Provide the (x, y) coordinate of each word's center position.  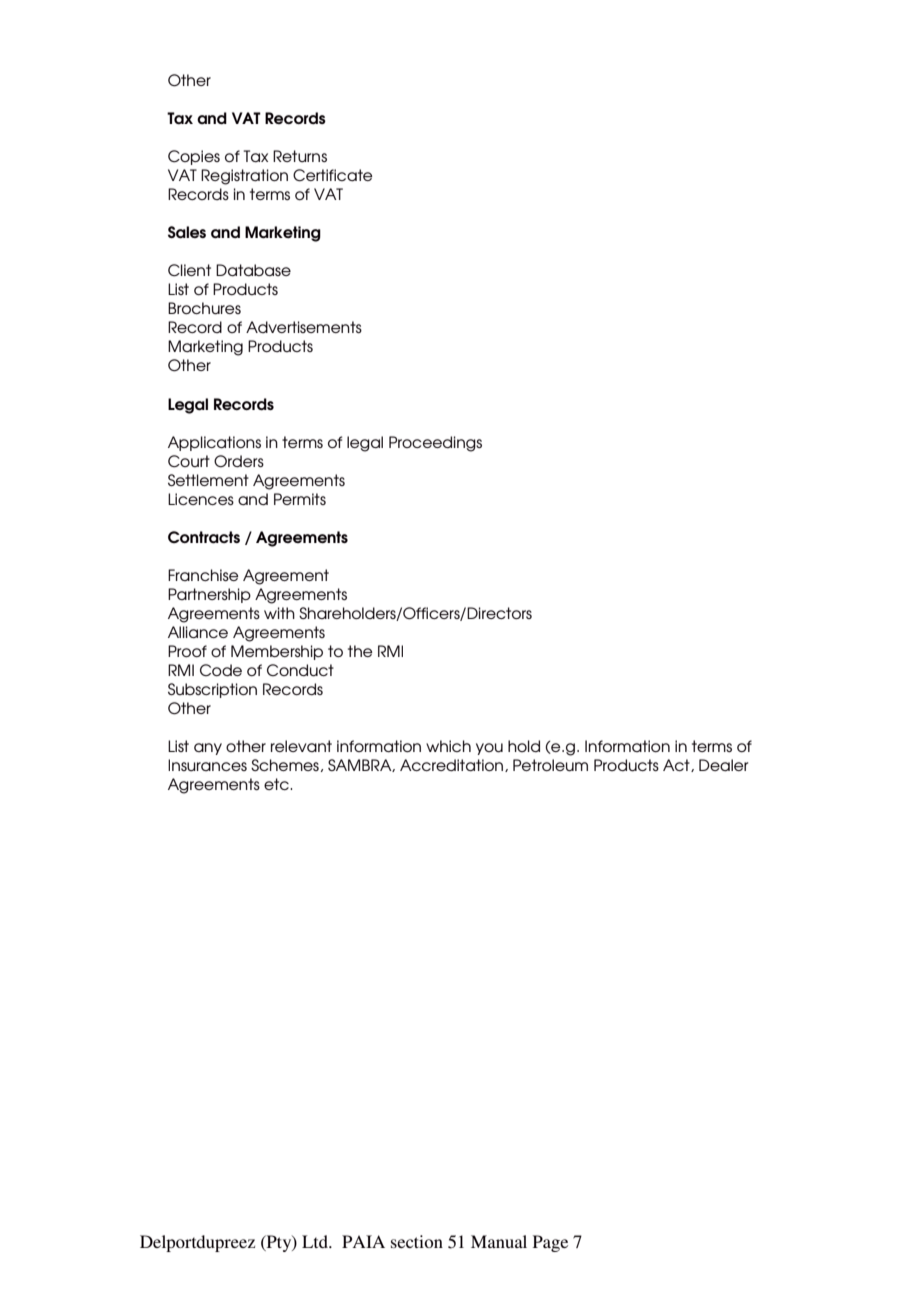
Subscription (212, 690)
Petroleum (550, 765)
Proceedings (435, 444)
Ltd (316, 1241)
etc (277, 784)
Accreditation (453, 765)
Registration (244, 177)
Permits (300, 499)
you (489, 749)
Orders (239, 461)
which (448, 746)
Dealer (723, 765)
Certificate (332, 175)
